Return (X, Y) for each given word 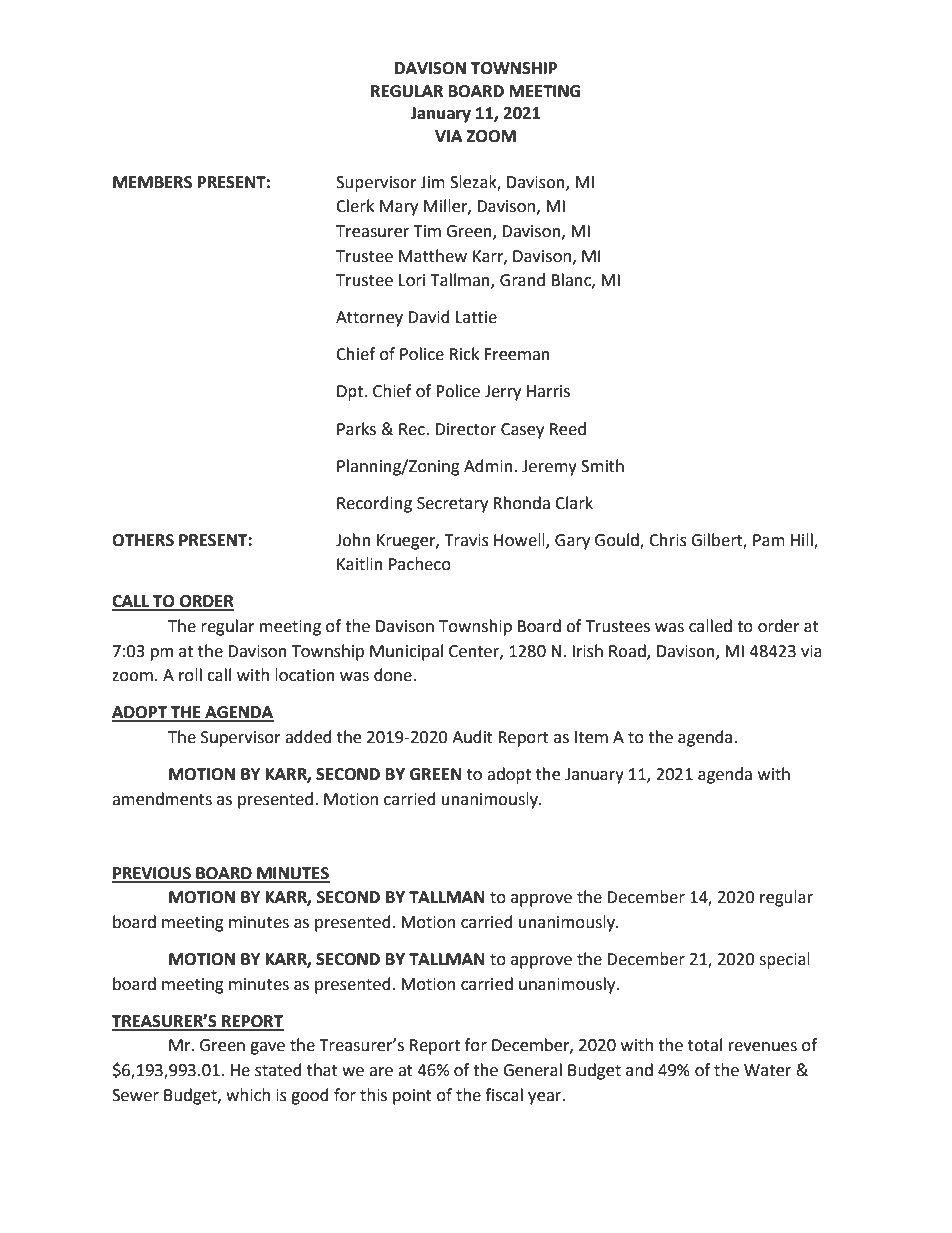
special (784, 960)
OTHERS (143, 540)
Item (591, 737)
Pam (769, 540)
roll (190, 675)
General (532, 1070)
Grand (522, 280)
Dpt (351, 393)
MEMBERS (152, 182)
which (248, 1095)
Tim (427, 231)
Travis (466, 540)
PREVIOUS (152, 874)
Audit (472, 737)
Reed (568, 429)
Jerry (503, 393)
